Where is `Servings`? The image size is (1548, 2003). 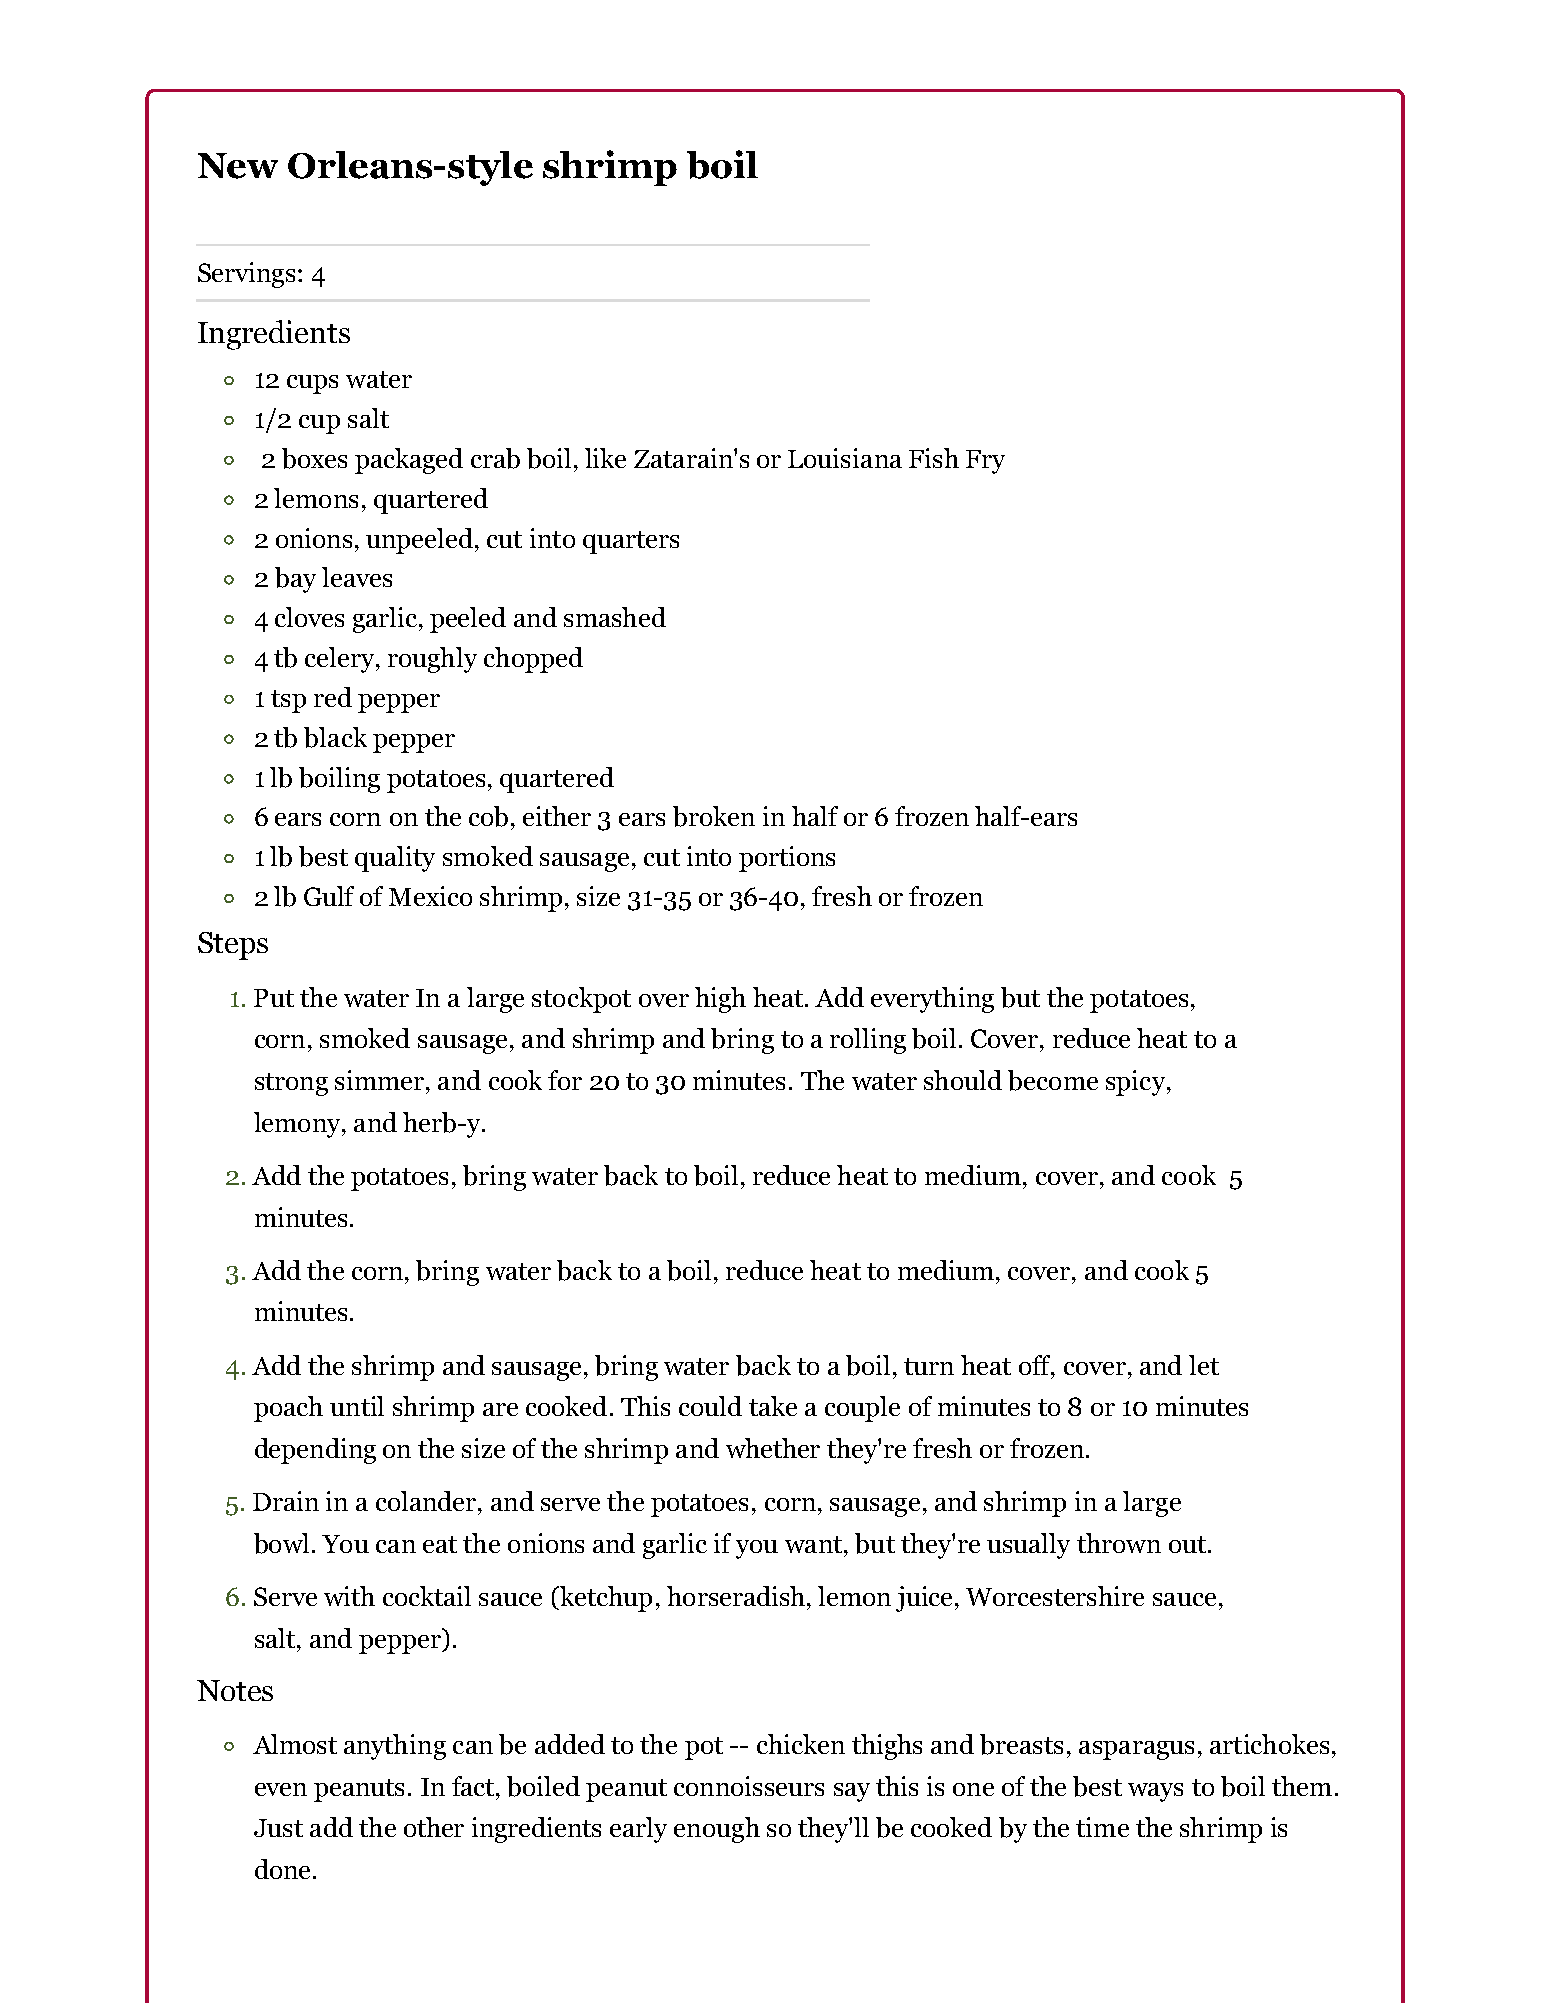 Servings is located at coordinates (246, 275).
